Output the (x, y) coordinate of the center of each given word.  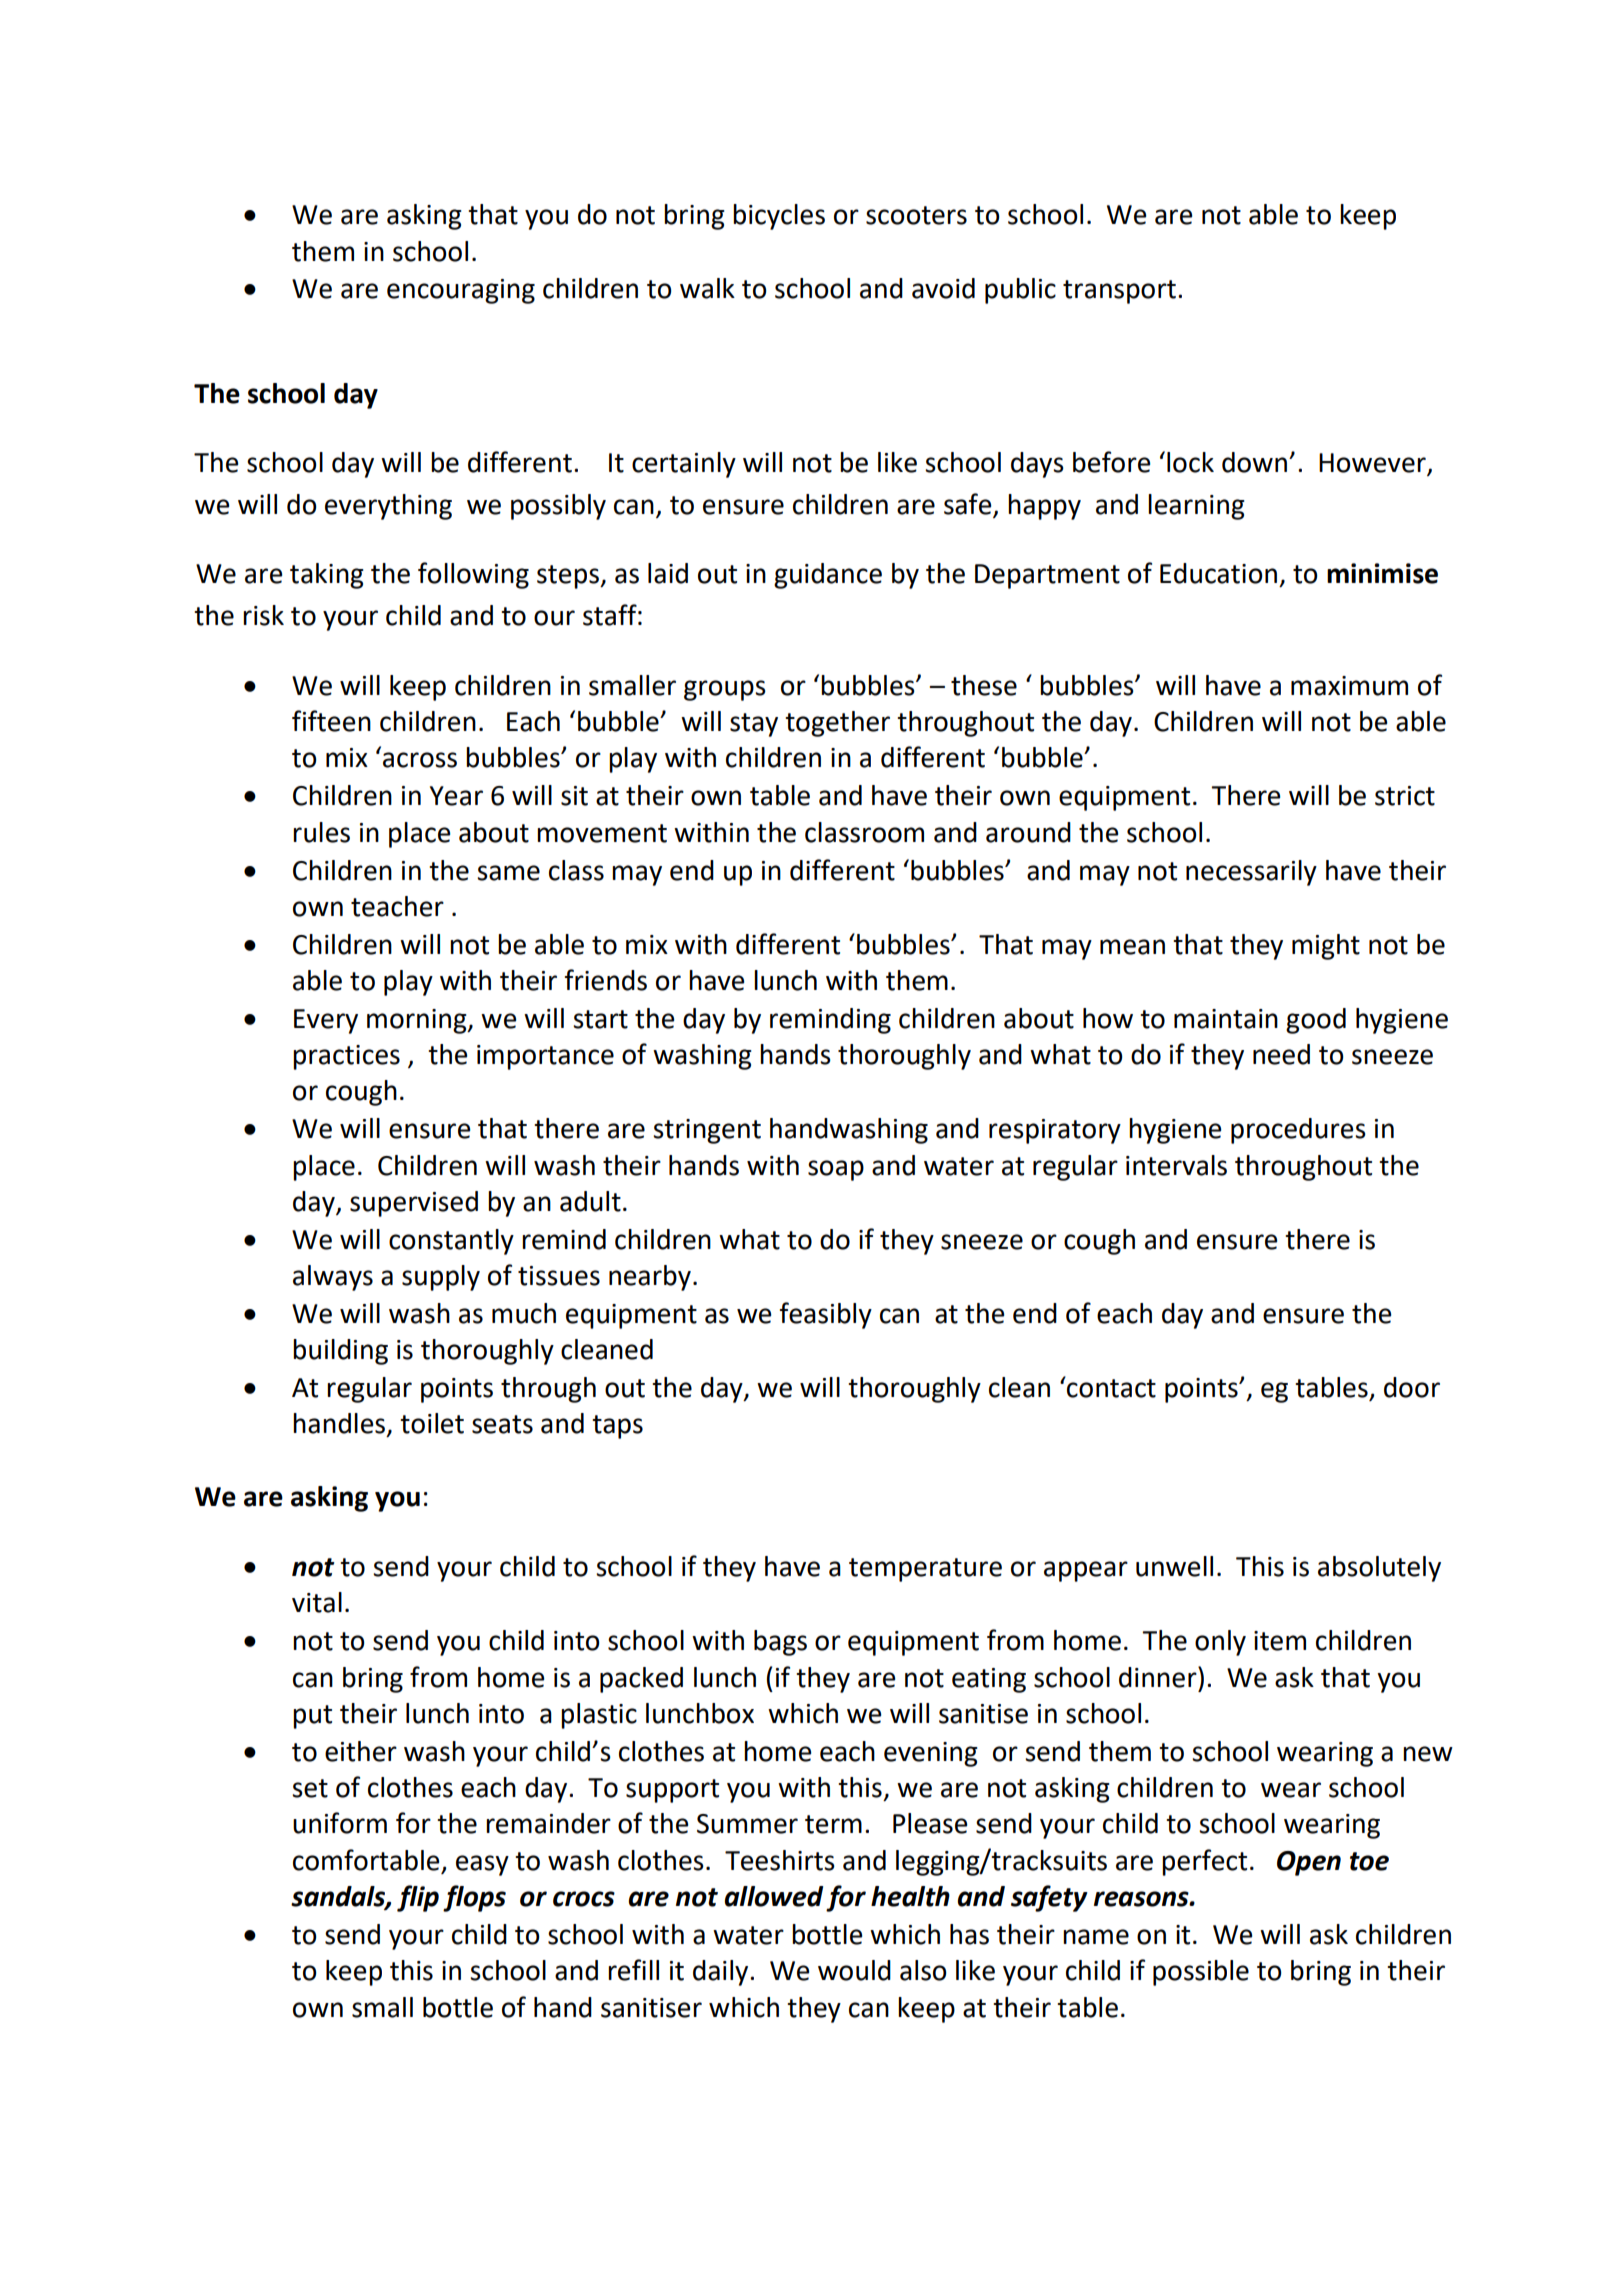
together (837, 724)
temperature (925, 1570)
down (1256, 462)
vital (317, 1602)
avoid (943, 288)
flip (418, 1898)
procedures (1298, 1131)
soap (836, 1170)
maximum (1349, 686)
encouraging (461, 291)
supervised (414, 1204)
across (420, 760)
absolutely (1379, 1569)
